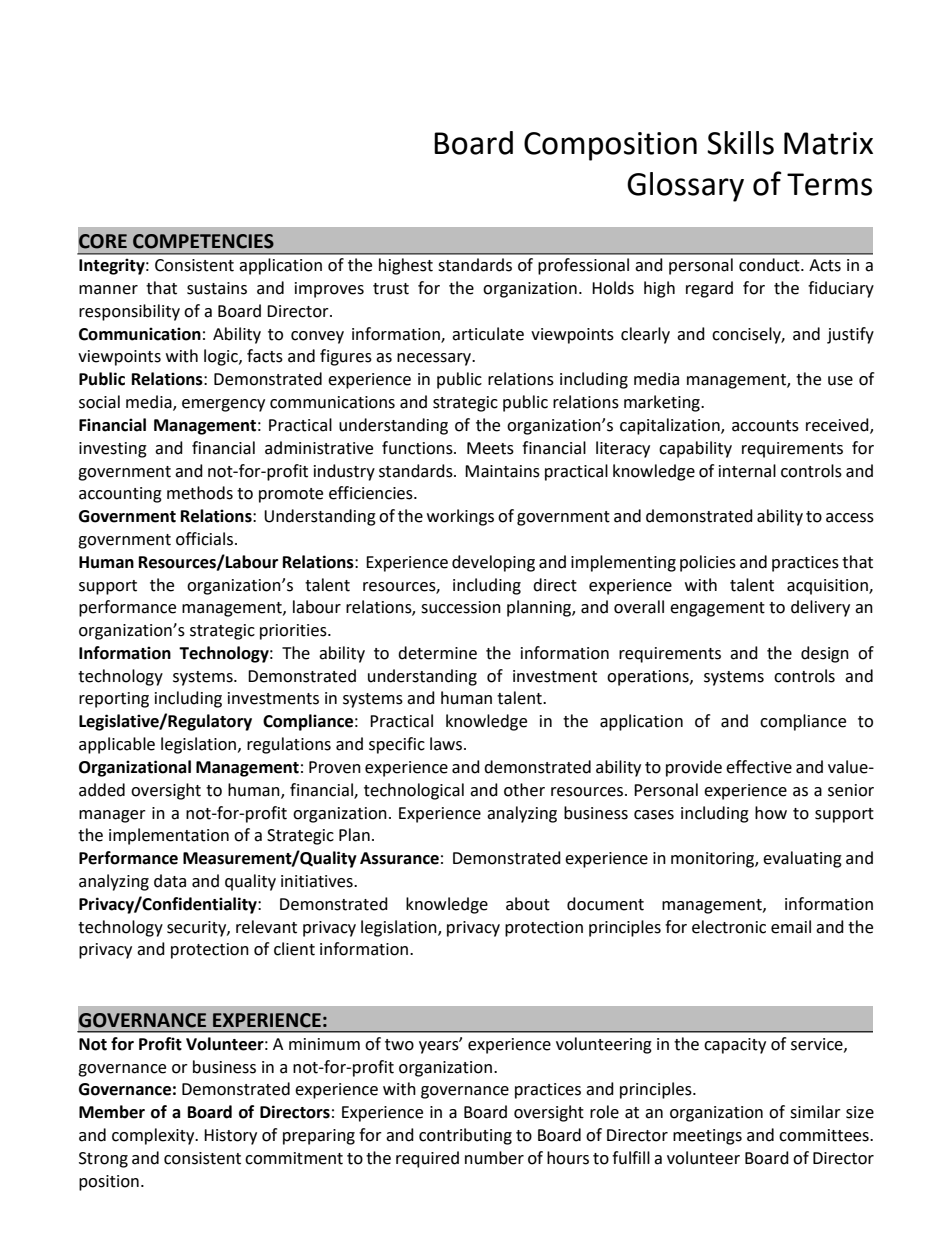 The image size is (952, 1233). Describe the element at coordinates (825, 654) in the page. I see `design` at that location.
